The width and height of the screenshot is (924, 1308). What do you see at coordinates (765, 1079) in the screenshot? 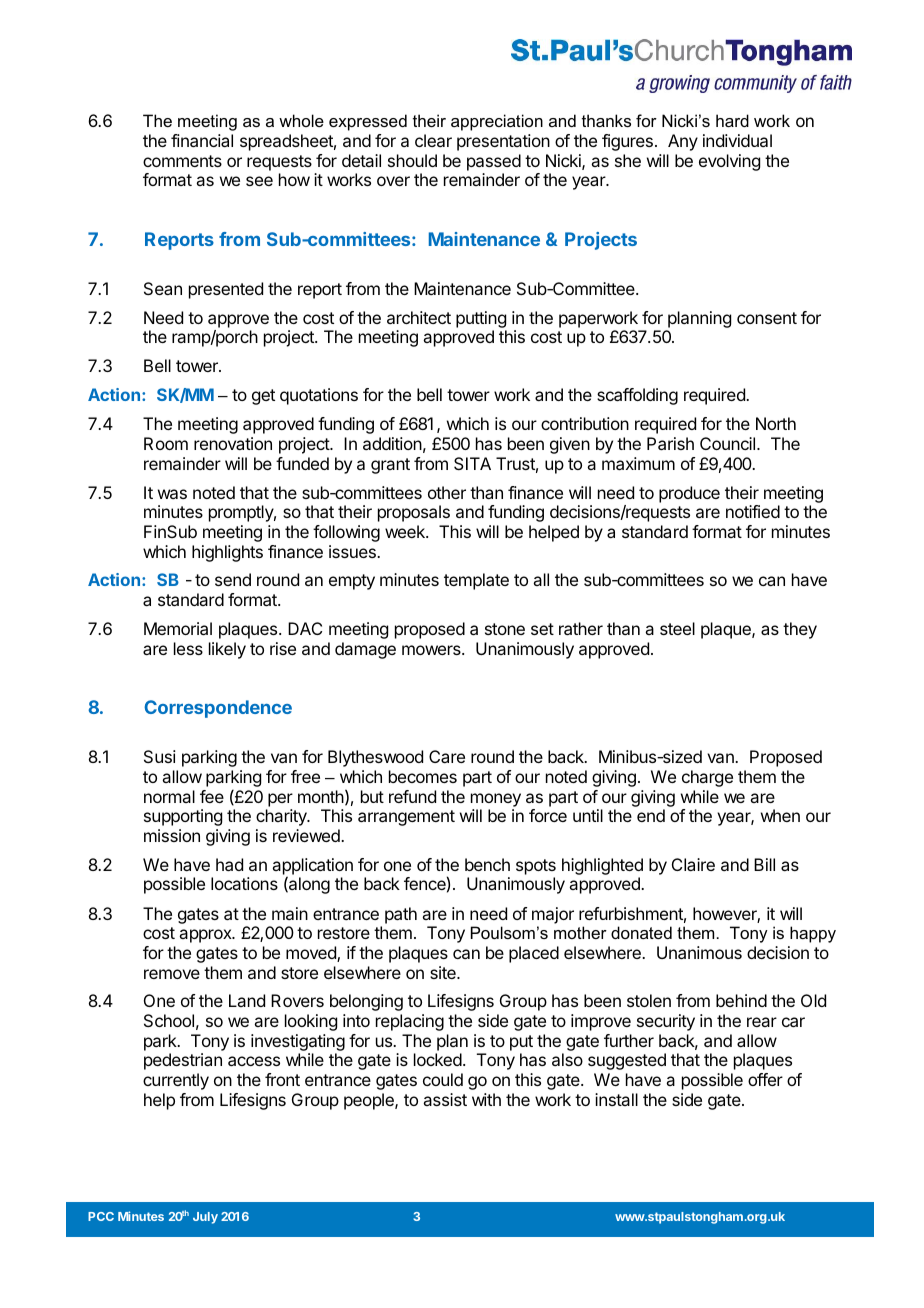
I see `offer` at bounding box center [765, 1079].
